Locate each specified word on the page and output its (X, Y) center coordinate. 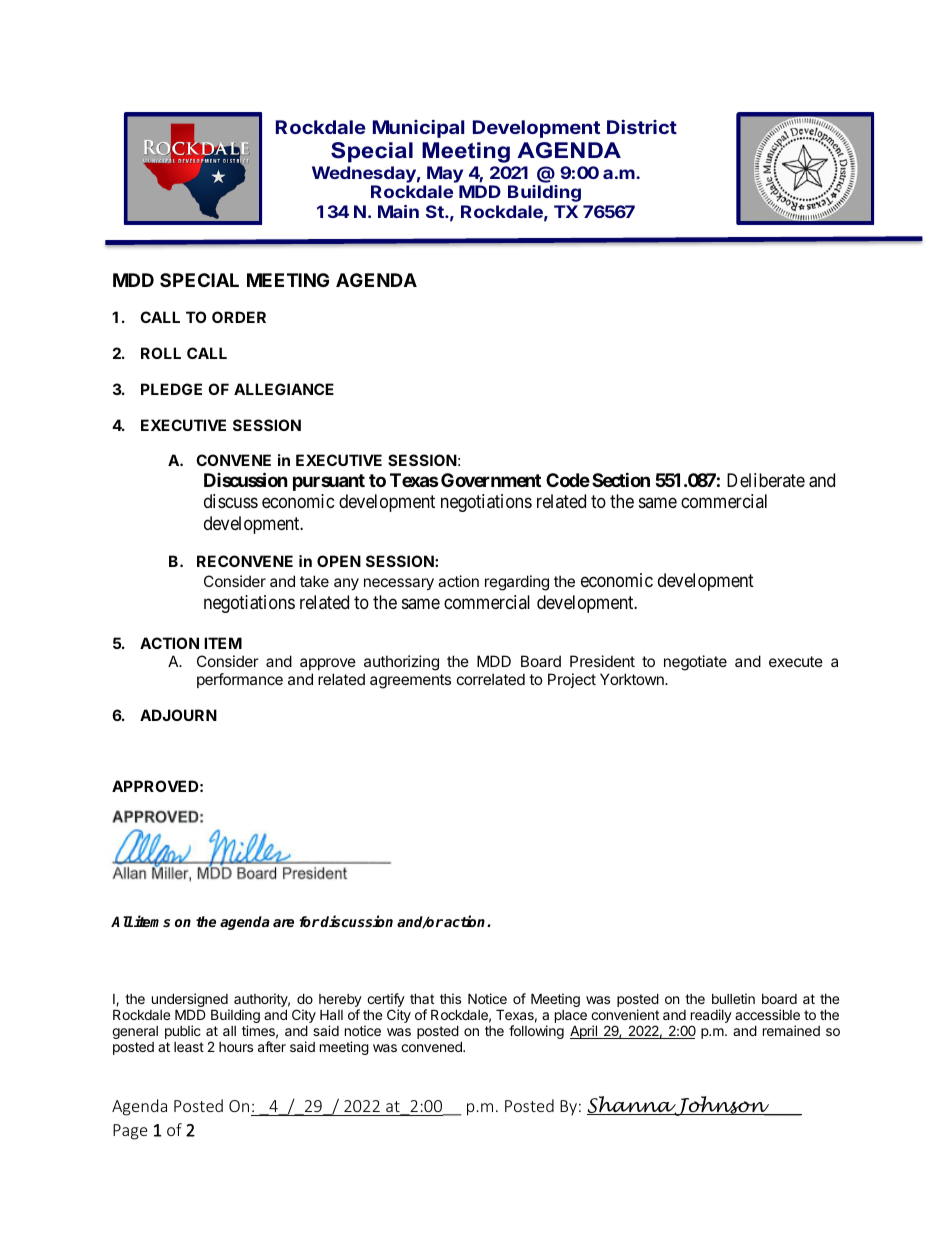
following (536, 1032)
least (189, 1047)
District (642, 127)
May (445, 174)
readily (711, 1017)
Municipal (418, 129)
